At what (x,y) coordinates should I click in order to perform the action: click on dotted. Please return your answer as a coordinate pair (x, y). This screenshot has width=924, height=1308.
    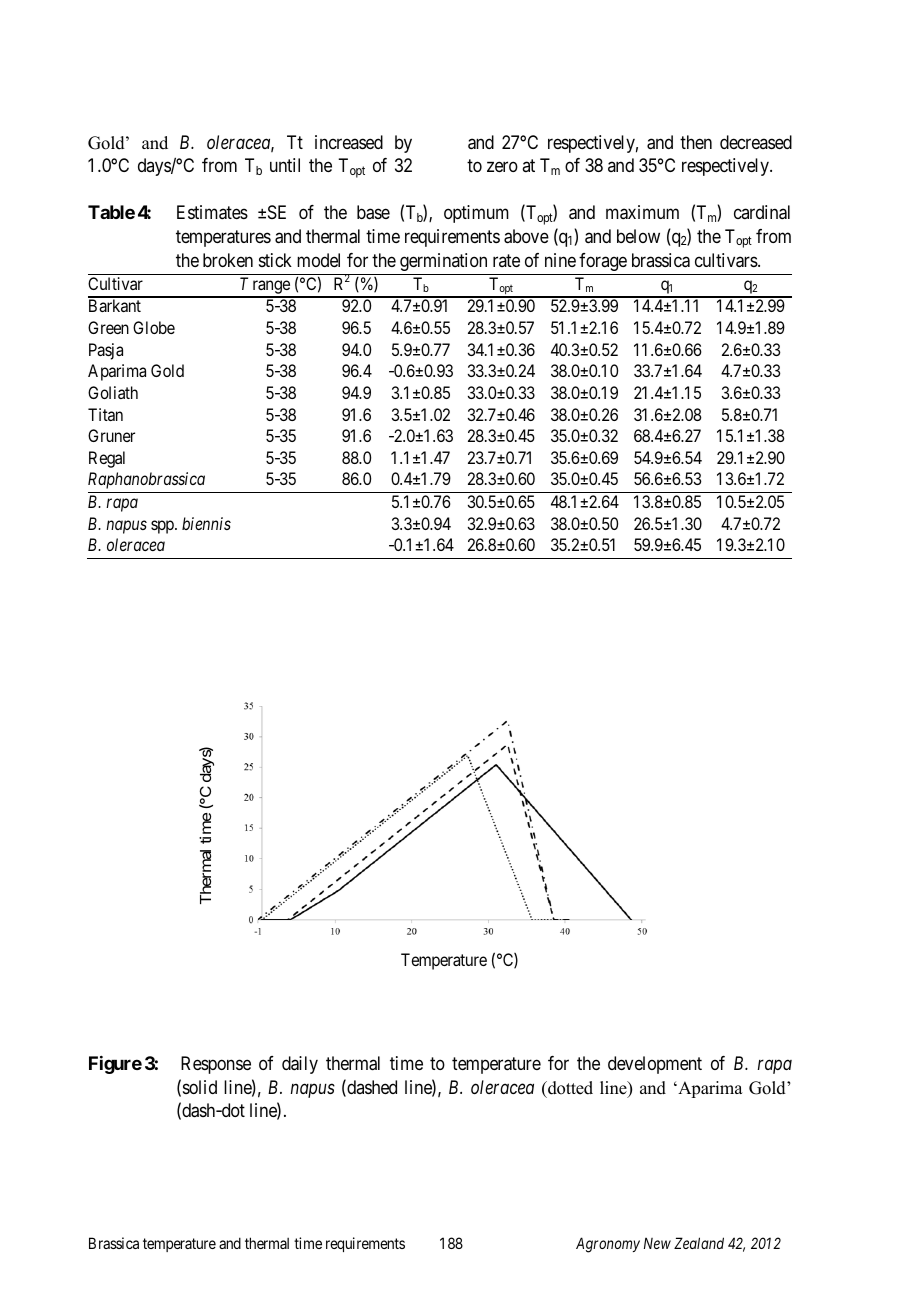
    Looking at the image, I should click on (569, 1088).
